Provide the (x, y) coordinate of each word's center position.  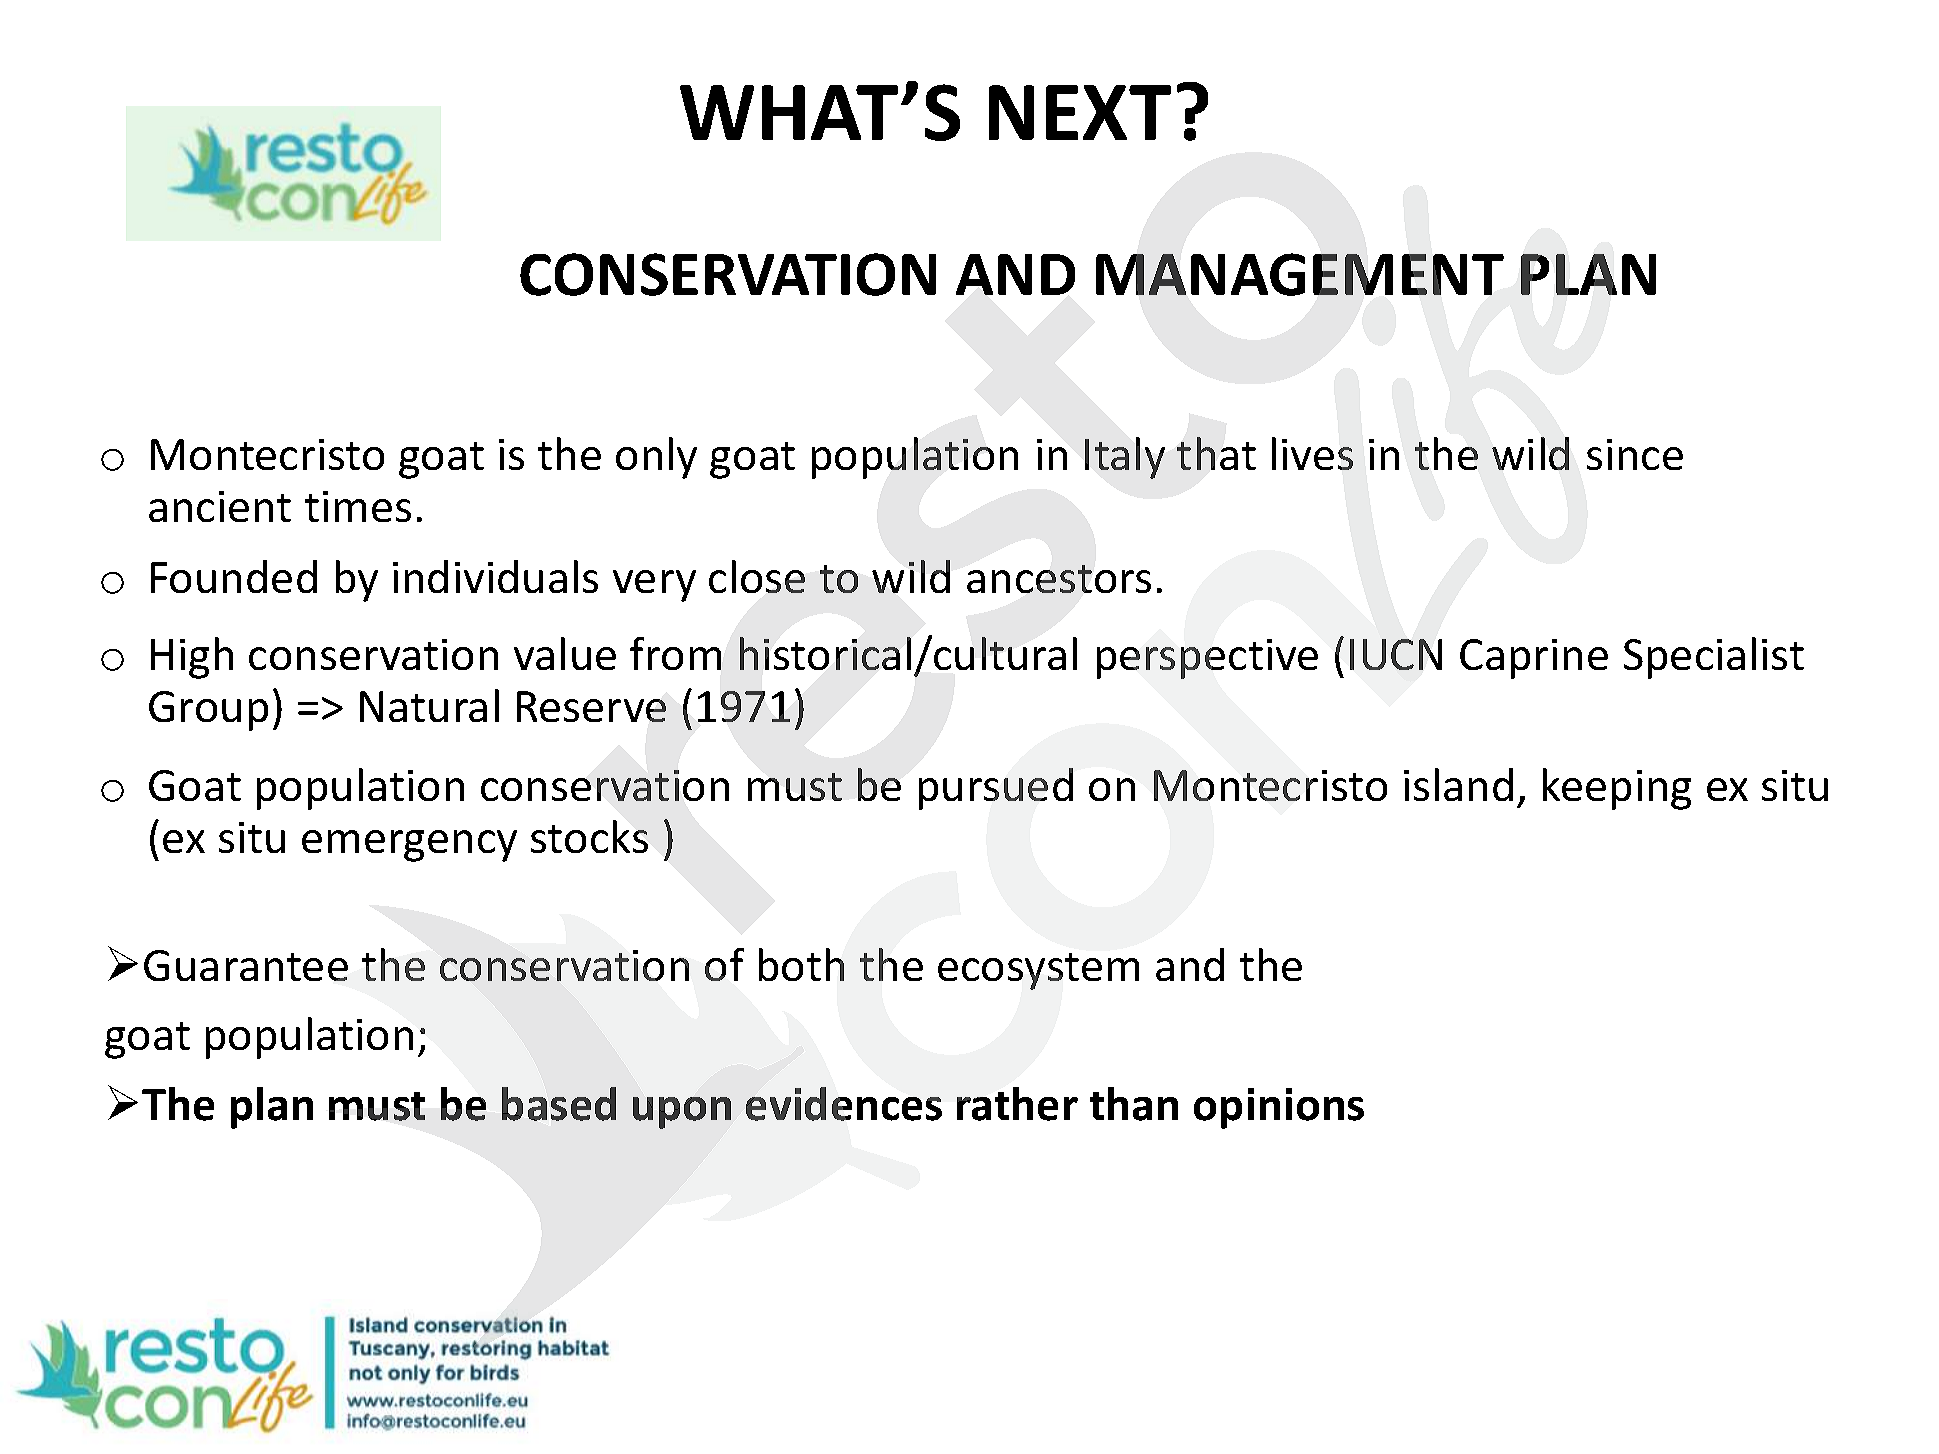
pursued (996, 789)
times (358, 506)
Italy (1125, 458)
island (1458, 784)
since (1635, 454)
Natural (429, 705)
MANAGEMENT (1300, 274)
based (559, 1104)
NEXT (1080, 112)
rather (1017, 1104)
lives (1312, 453)
